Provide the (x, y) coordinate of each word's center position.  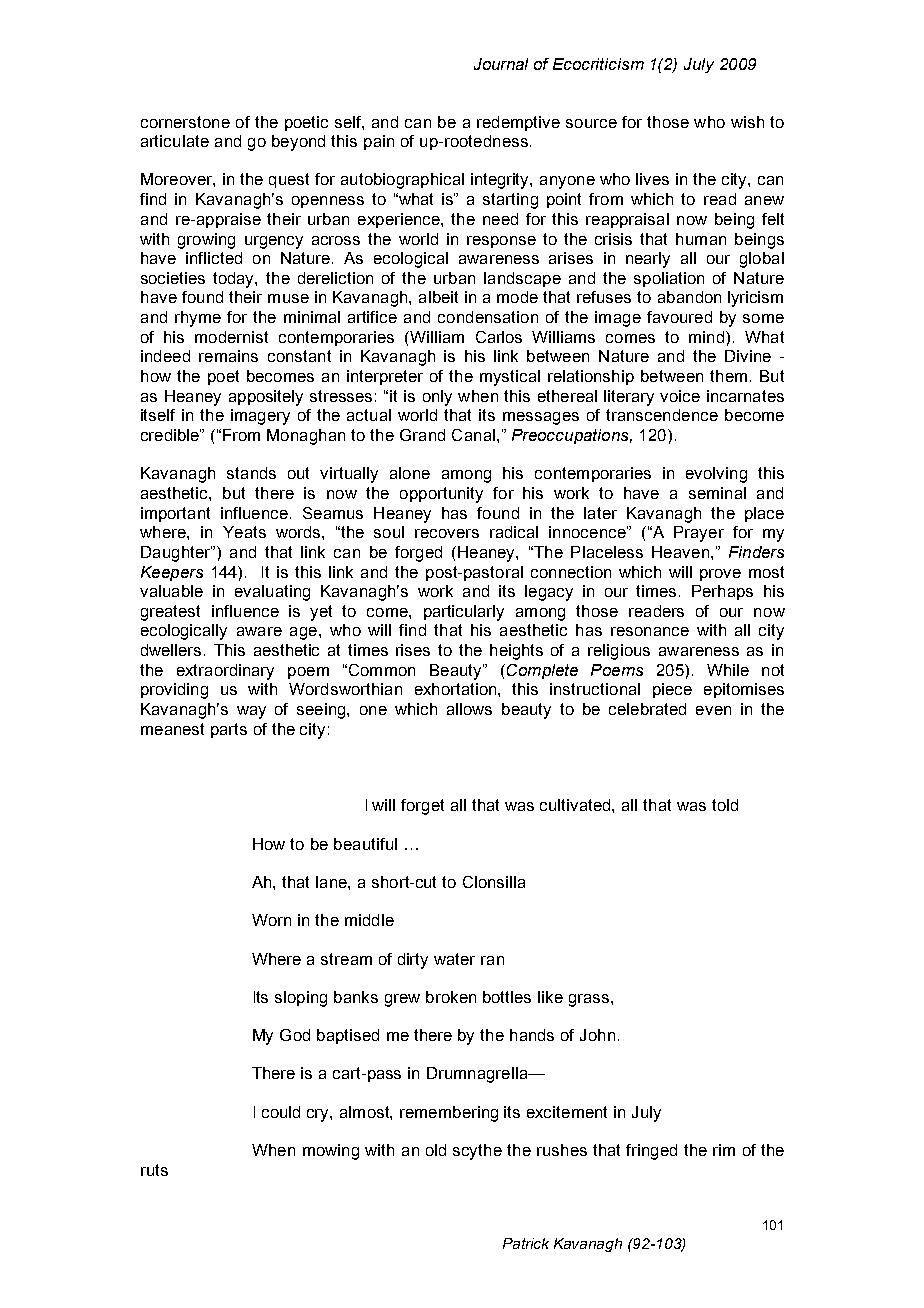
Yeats (244, 532)
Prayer (699, 534)
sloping (301, 999)
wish (747, 122)
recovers (447, 533)
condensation (488, 317)
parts (229, 730)
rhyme (198, 319)
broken (451, 997)
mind (706, 337)
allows (469, 709)
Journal (501, 64)
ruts (154, 1170)
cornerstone (185, 122)
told (725, 805)
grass (589, 1000)
